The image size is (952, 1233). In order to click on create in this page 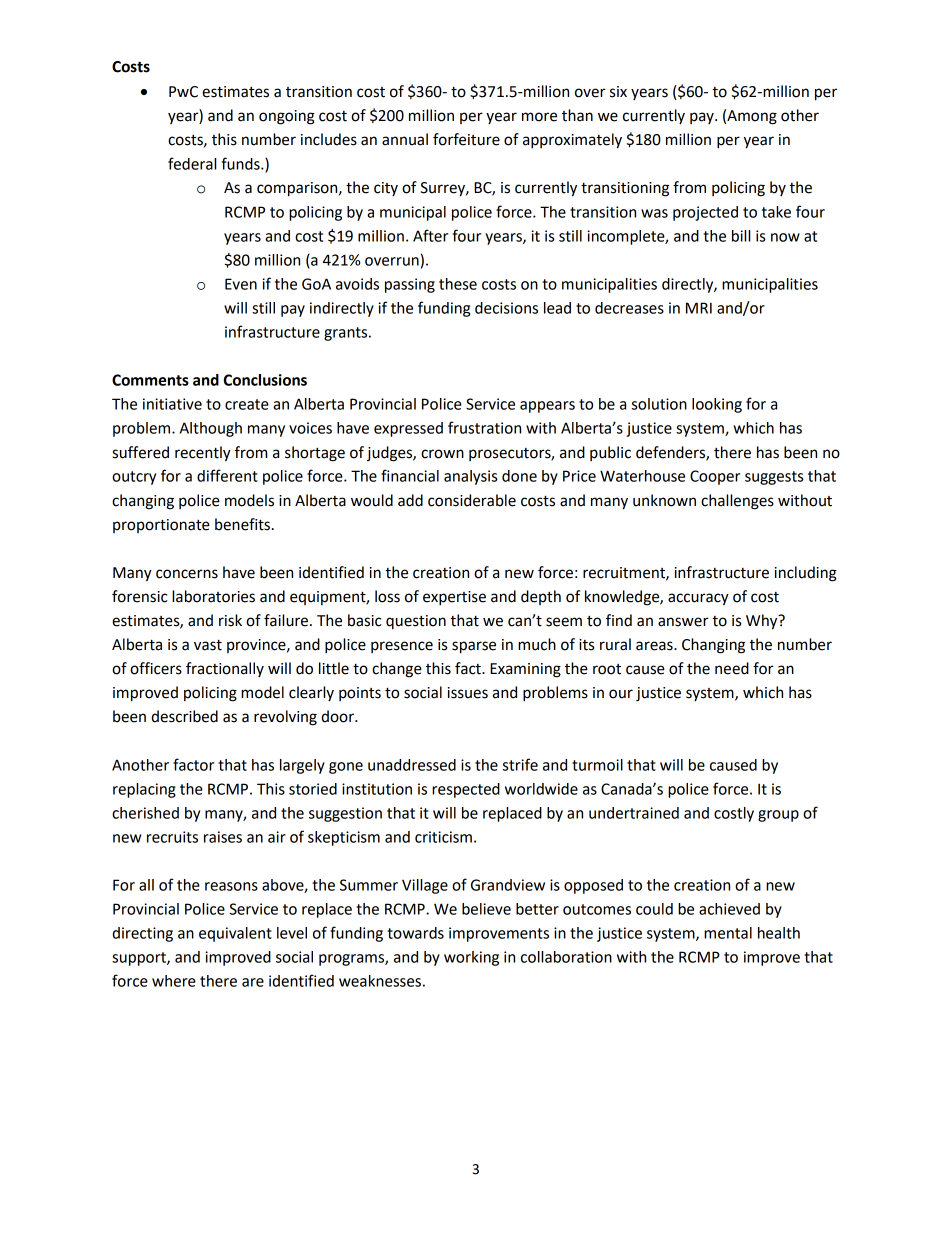, I will do `click(247, 404)`.
